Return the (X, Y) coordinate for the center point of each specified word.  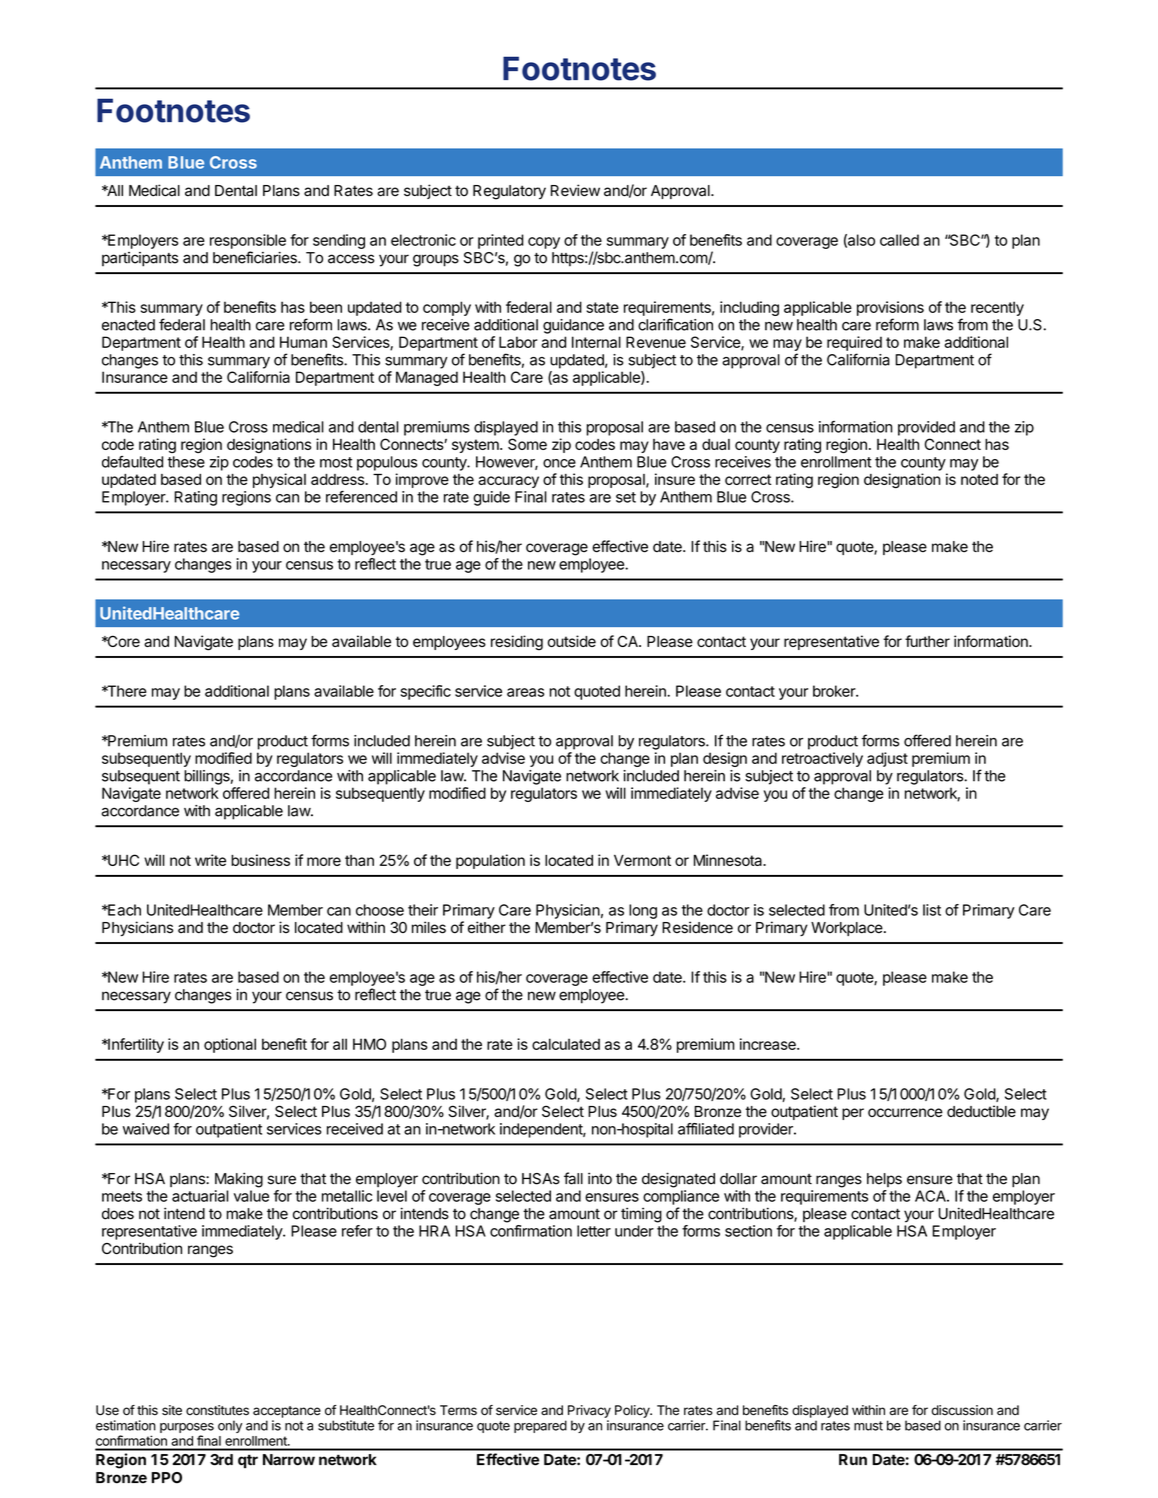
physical (279, 480)
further (927, 641)
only (230, 1426)
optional (230, 1045)
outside (572, 641)
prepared (540, 1426)
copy (544, 243)
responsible (248, 241)
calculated (566, 1044)
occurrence (905, 1112)
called (899, 240)
